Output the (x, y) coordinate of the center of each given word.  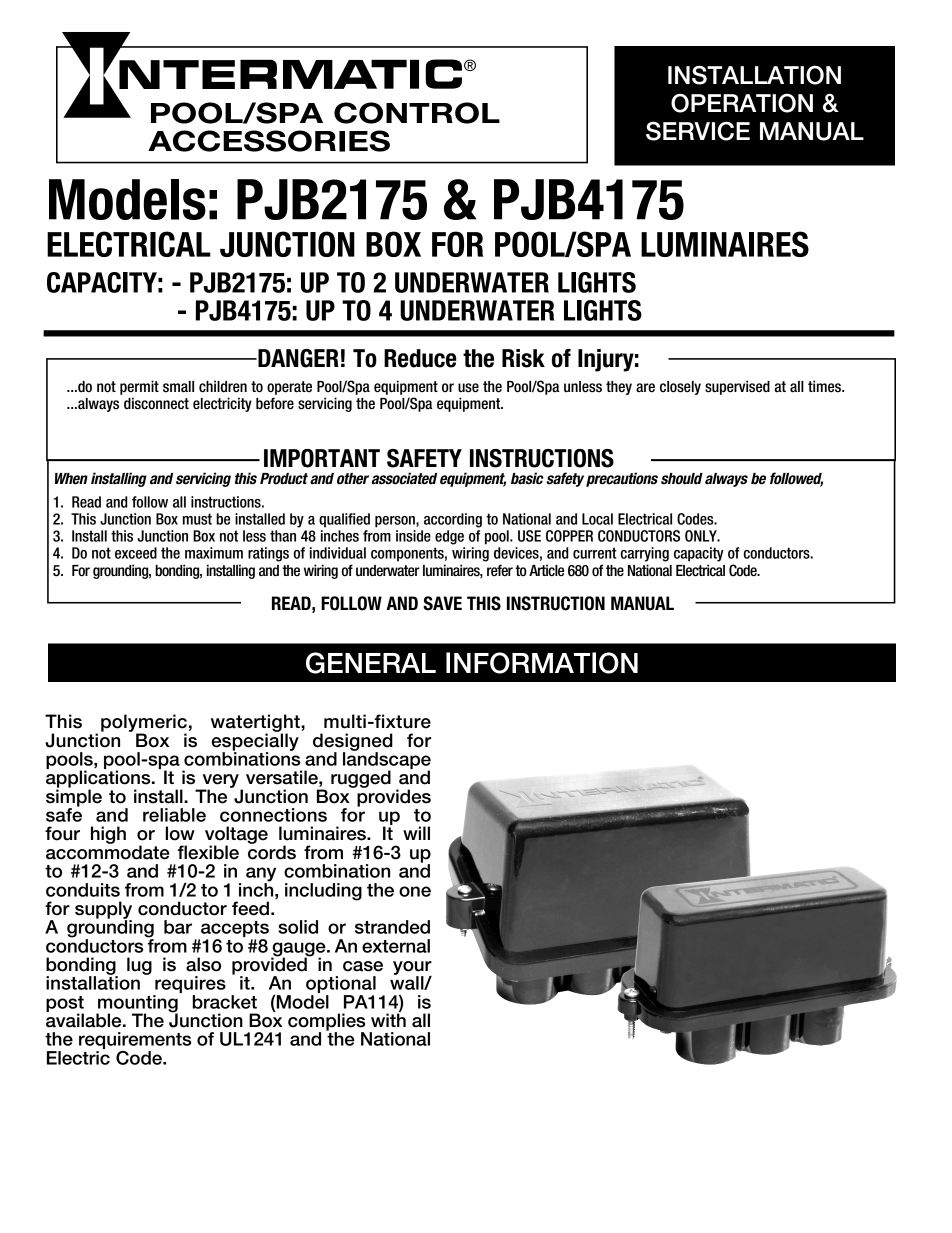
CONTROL (417, 113)
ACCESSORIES (269, 141)
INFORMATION (542, 663)
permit (139, 387)
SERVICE (698, 131)
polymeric (144, 724)
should (682, 479)
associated (404, 478)
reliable (174, 815)
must (197, 519)
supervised (737, 387)
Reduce (420, 358)
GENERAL (371, 663)
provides (393, 797)
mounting (137, 1005)
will (416, 833)
